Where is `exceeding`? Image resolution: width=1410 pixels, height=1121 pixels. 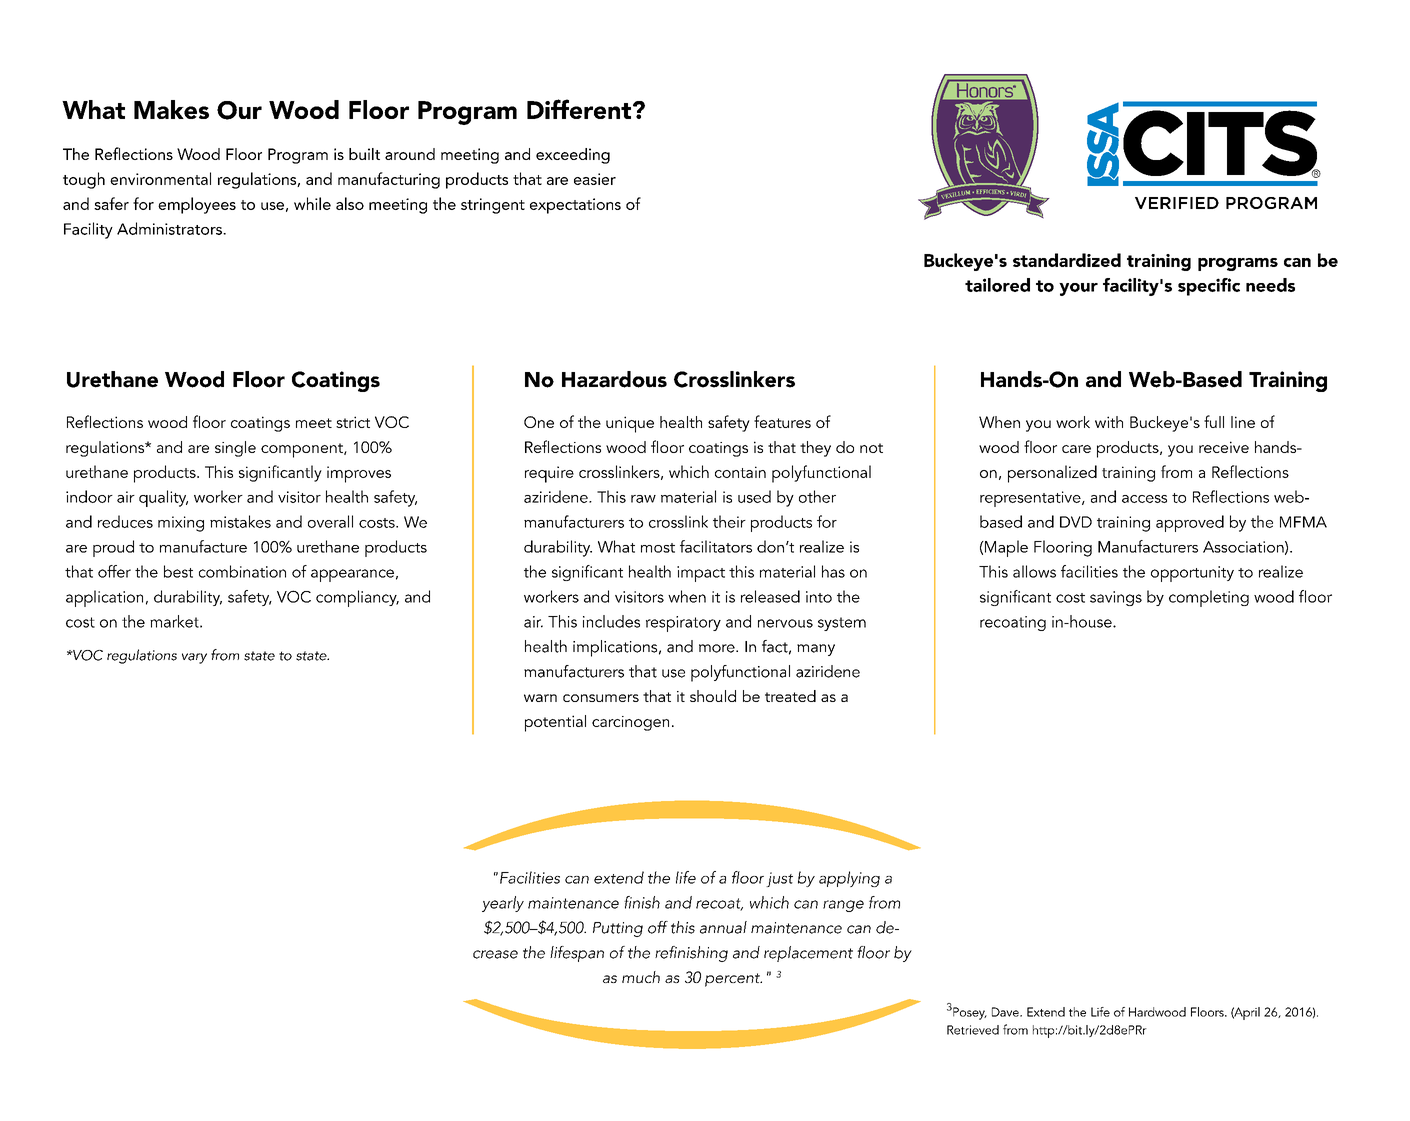
exceeding is located at coordinates (573, 156).
